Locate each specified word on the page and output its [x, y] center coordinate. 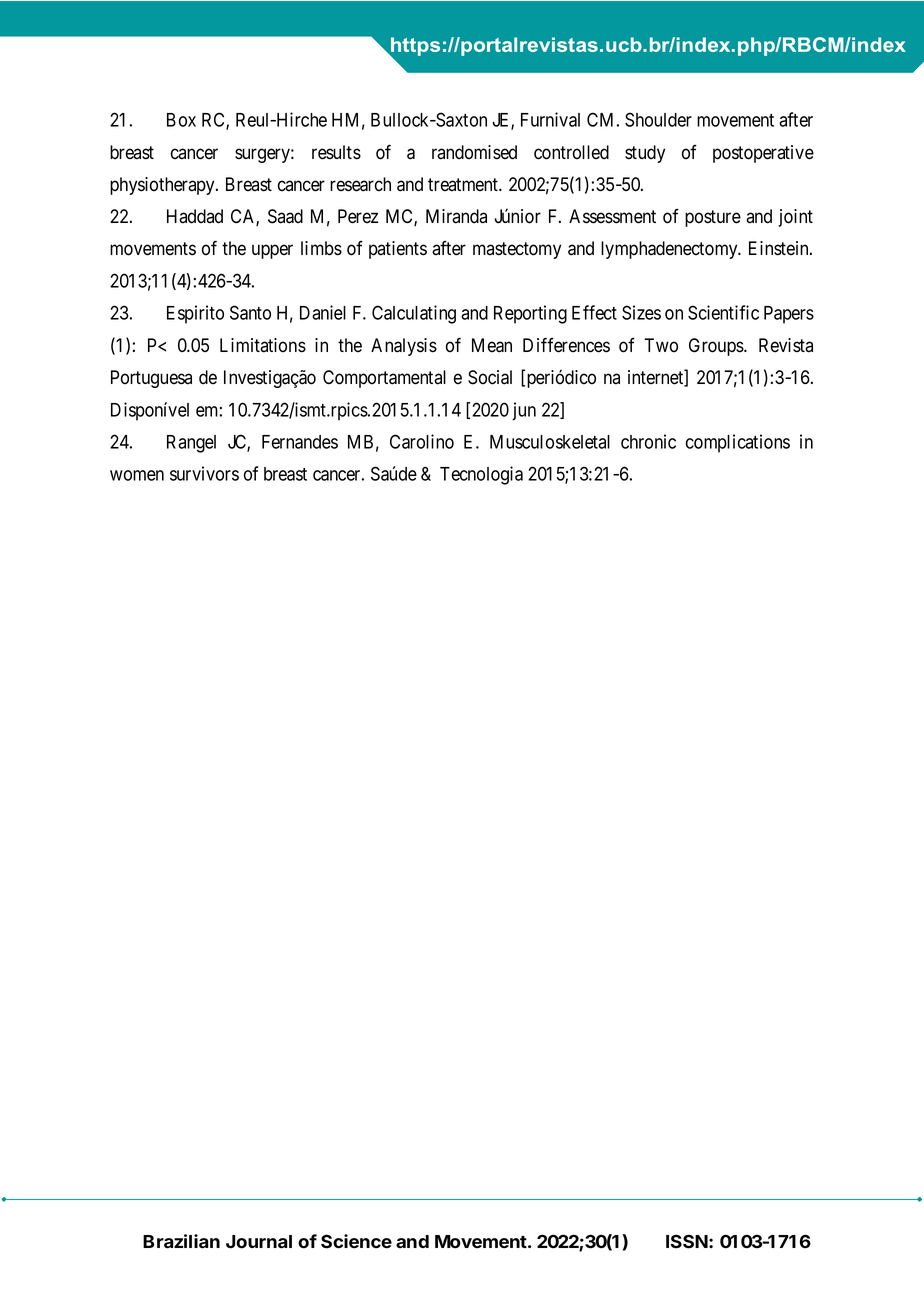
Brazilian [181, 1241]
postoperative [763, 154]
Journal [259, 1242]
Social [490, 377]
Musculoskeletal [550, 442]
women [137, 475]
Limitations [263, 345]
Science [356, 1241]
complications [738, 443]
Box [181, 120]
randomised [474, 152]
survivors [204, 473]
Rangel [191, 444]
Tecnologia [481, 475]
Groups [717, 347]
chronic [648, 441]
